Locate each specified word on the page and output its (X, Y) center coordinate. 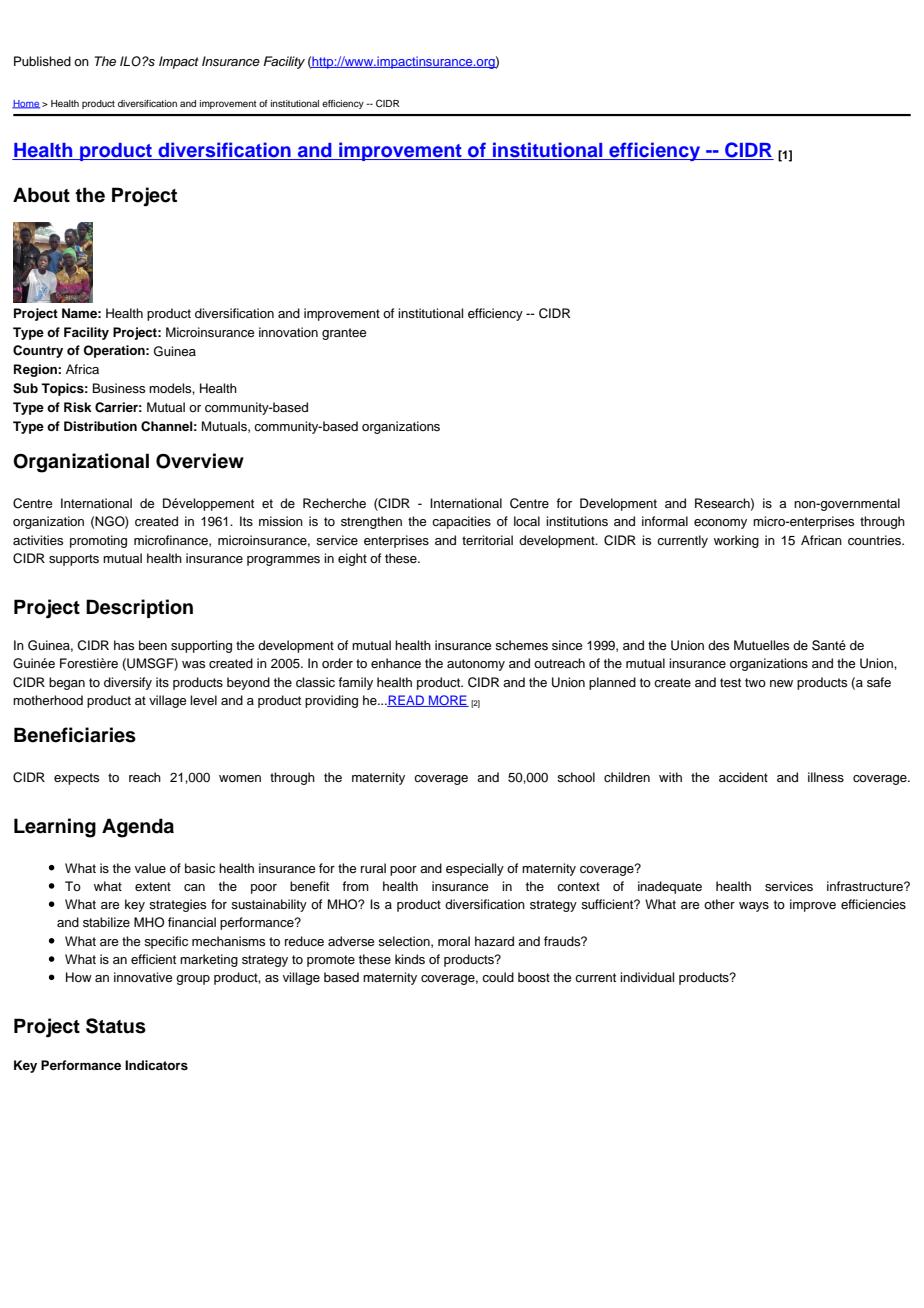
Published (42, 61)
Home (26, 104)
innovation (288, 332)
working (736, 541)
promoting (98, 541)
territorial (487, 540)
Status (116, 1026)
